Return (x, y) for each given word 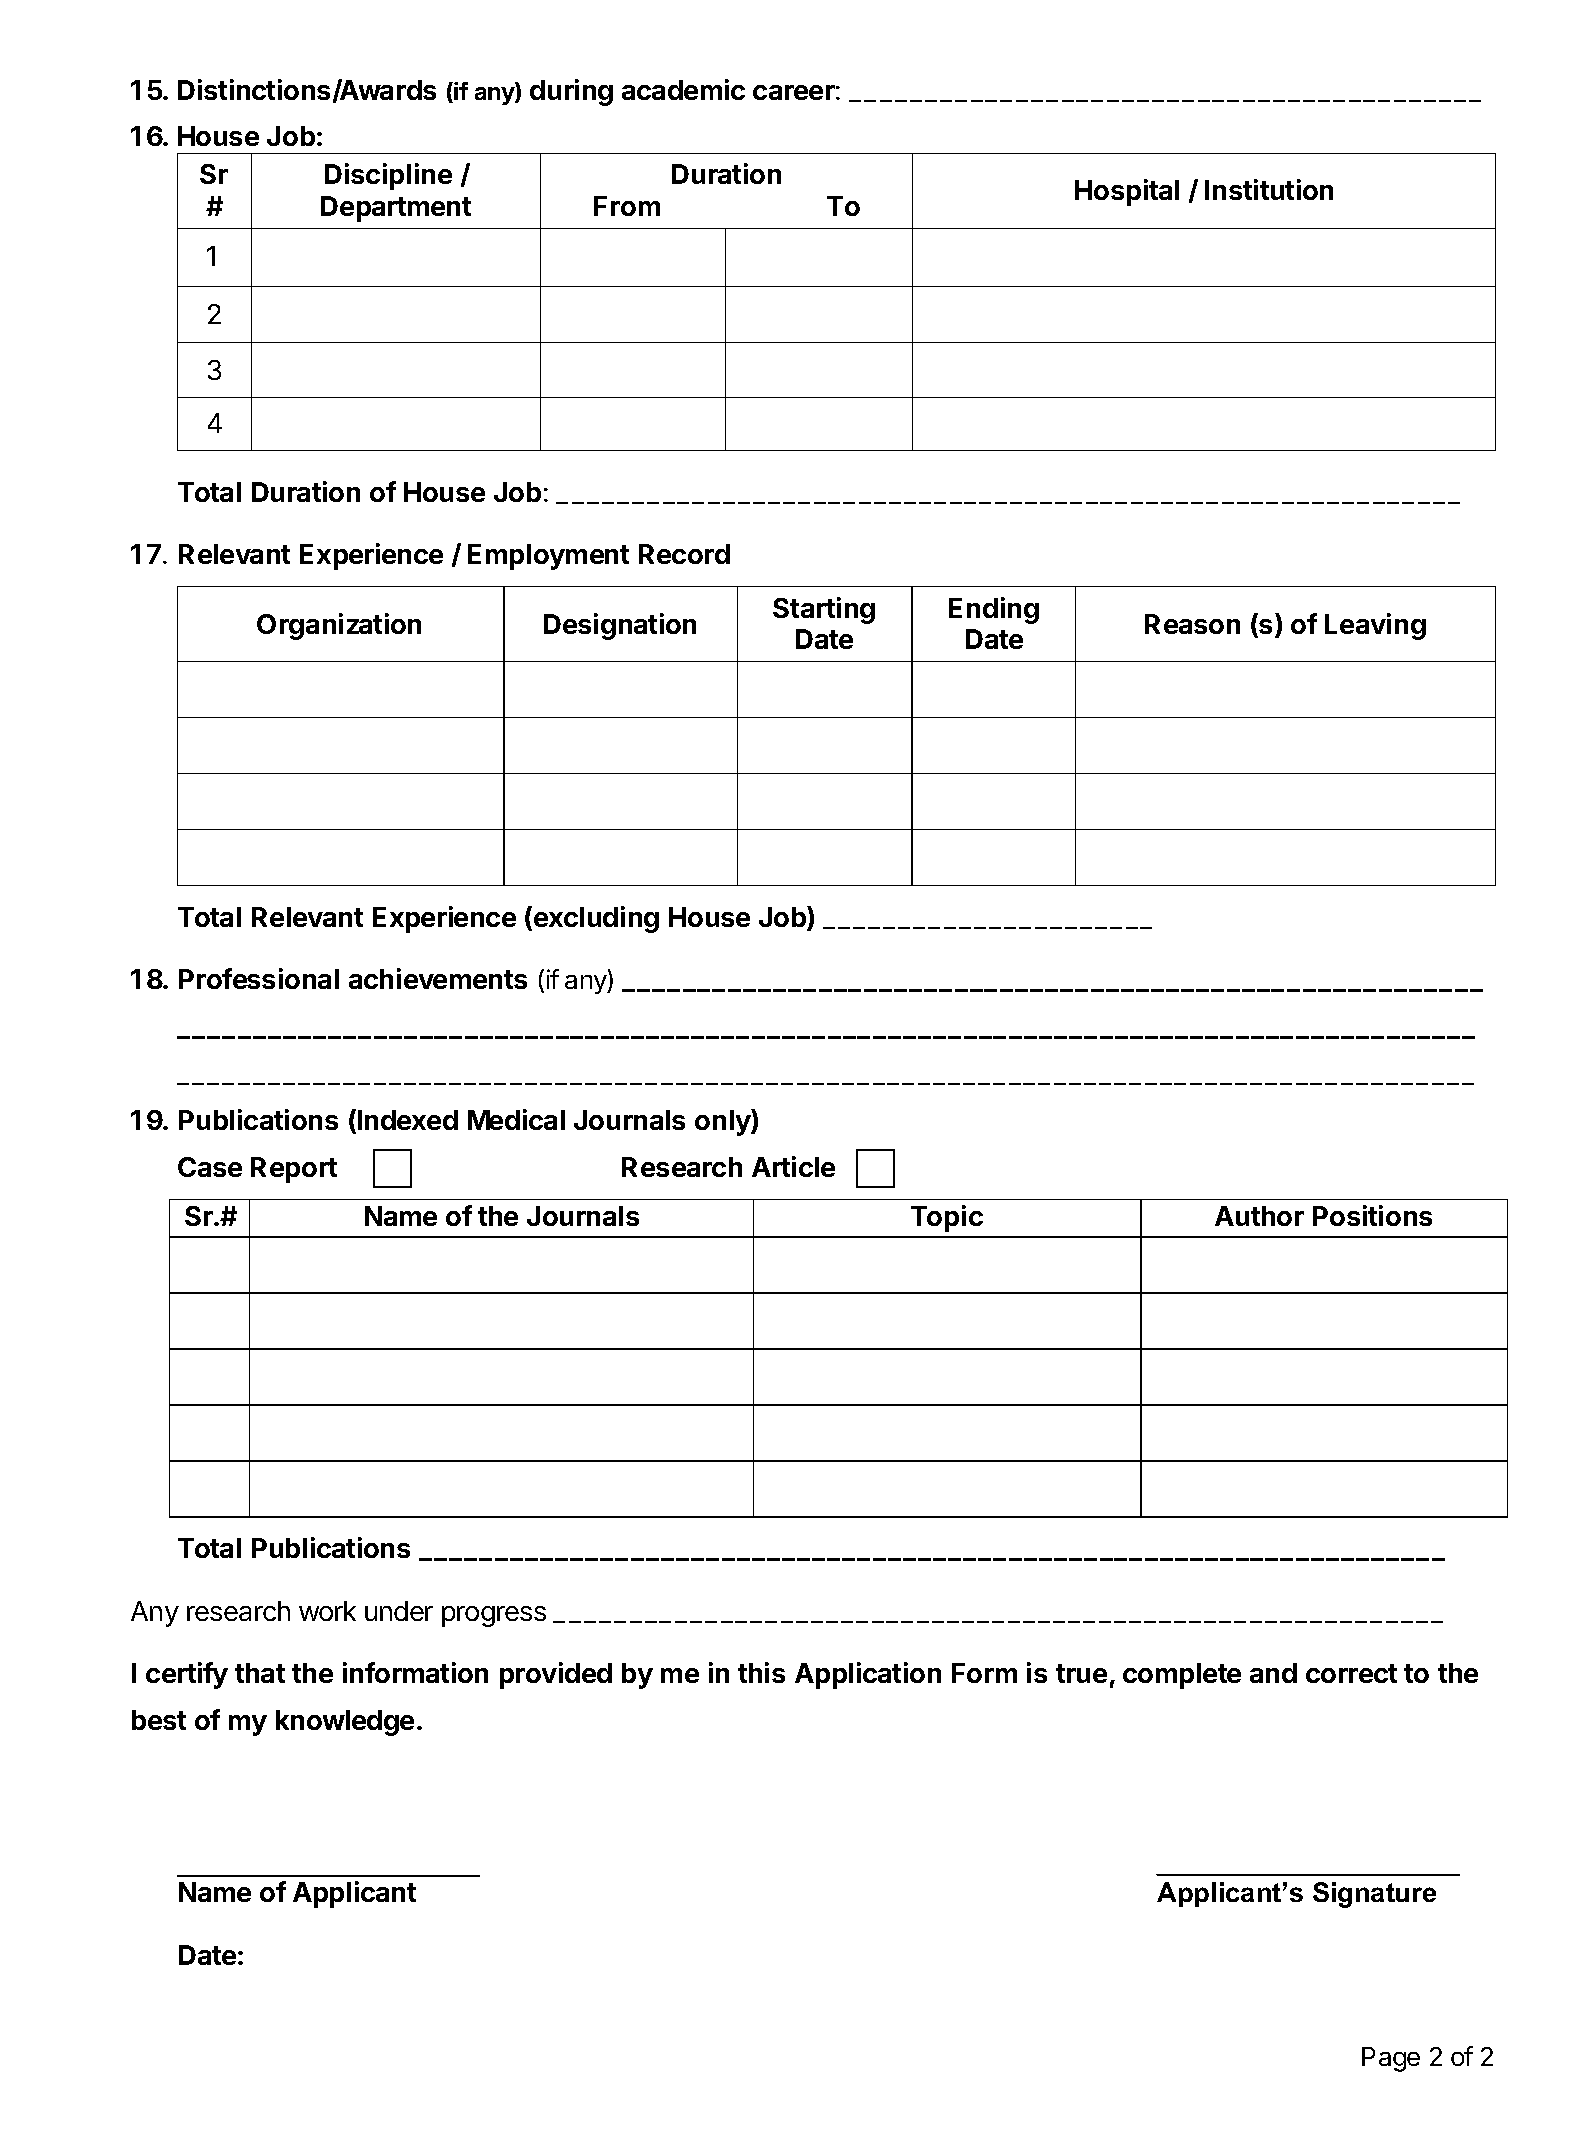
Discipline (388, 176)
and (1273, 1673)
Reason (1192, 624)
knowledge (345, 1723)
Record (684, 554)
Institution (1269, 189)
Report (294, 1170)
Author (1259, 1216)
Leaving (1375, 626)
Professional (259, 978)
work (327, 1611)
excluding (595, 919)
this (761, 1672)
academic (683, 89)
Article (793, 1166)
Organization (339, 626)
